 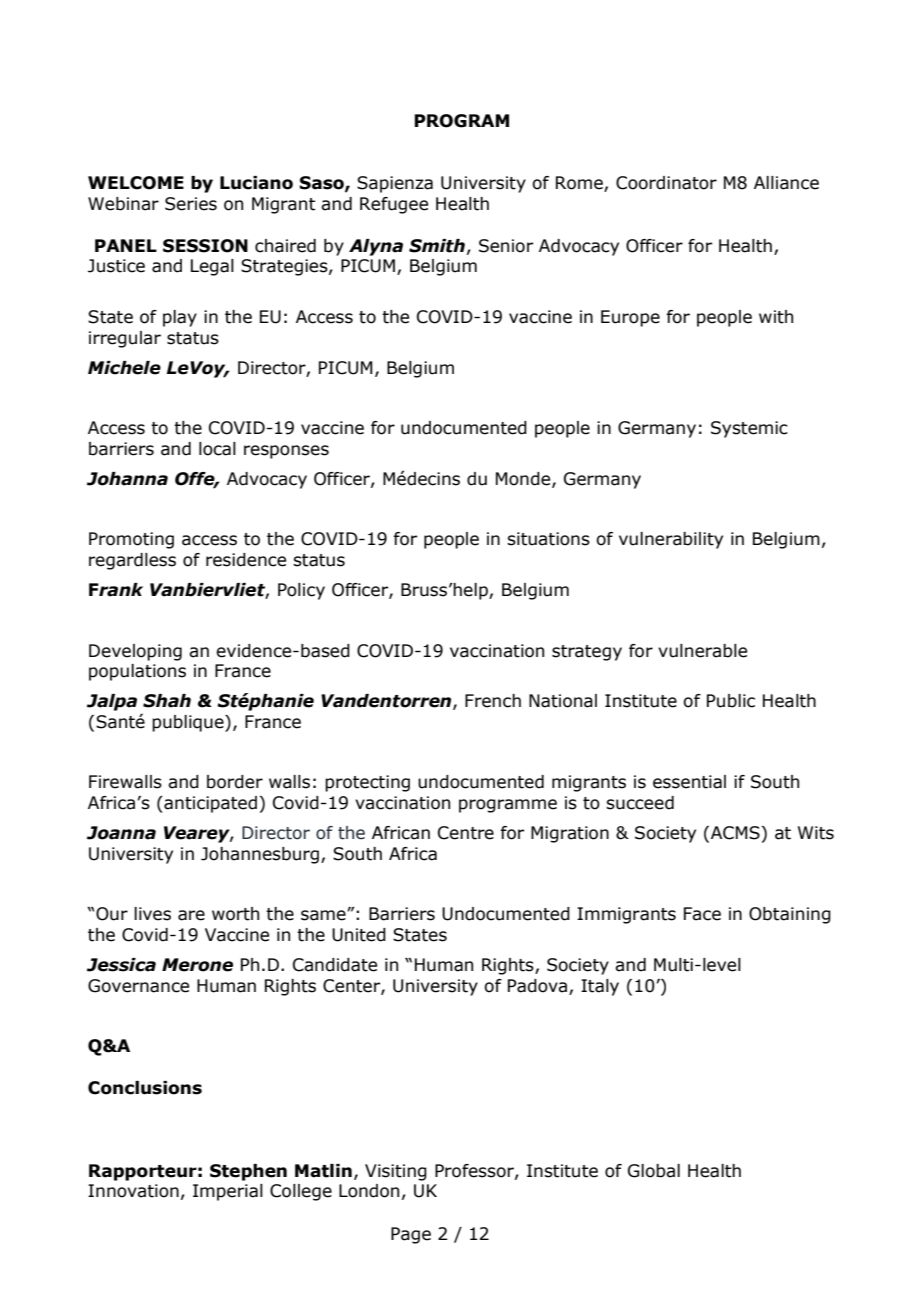 What do you see at coordinates (228, 1192) in the page?
I see `Imperial` at bounding box center [228, 1192].
